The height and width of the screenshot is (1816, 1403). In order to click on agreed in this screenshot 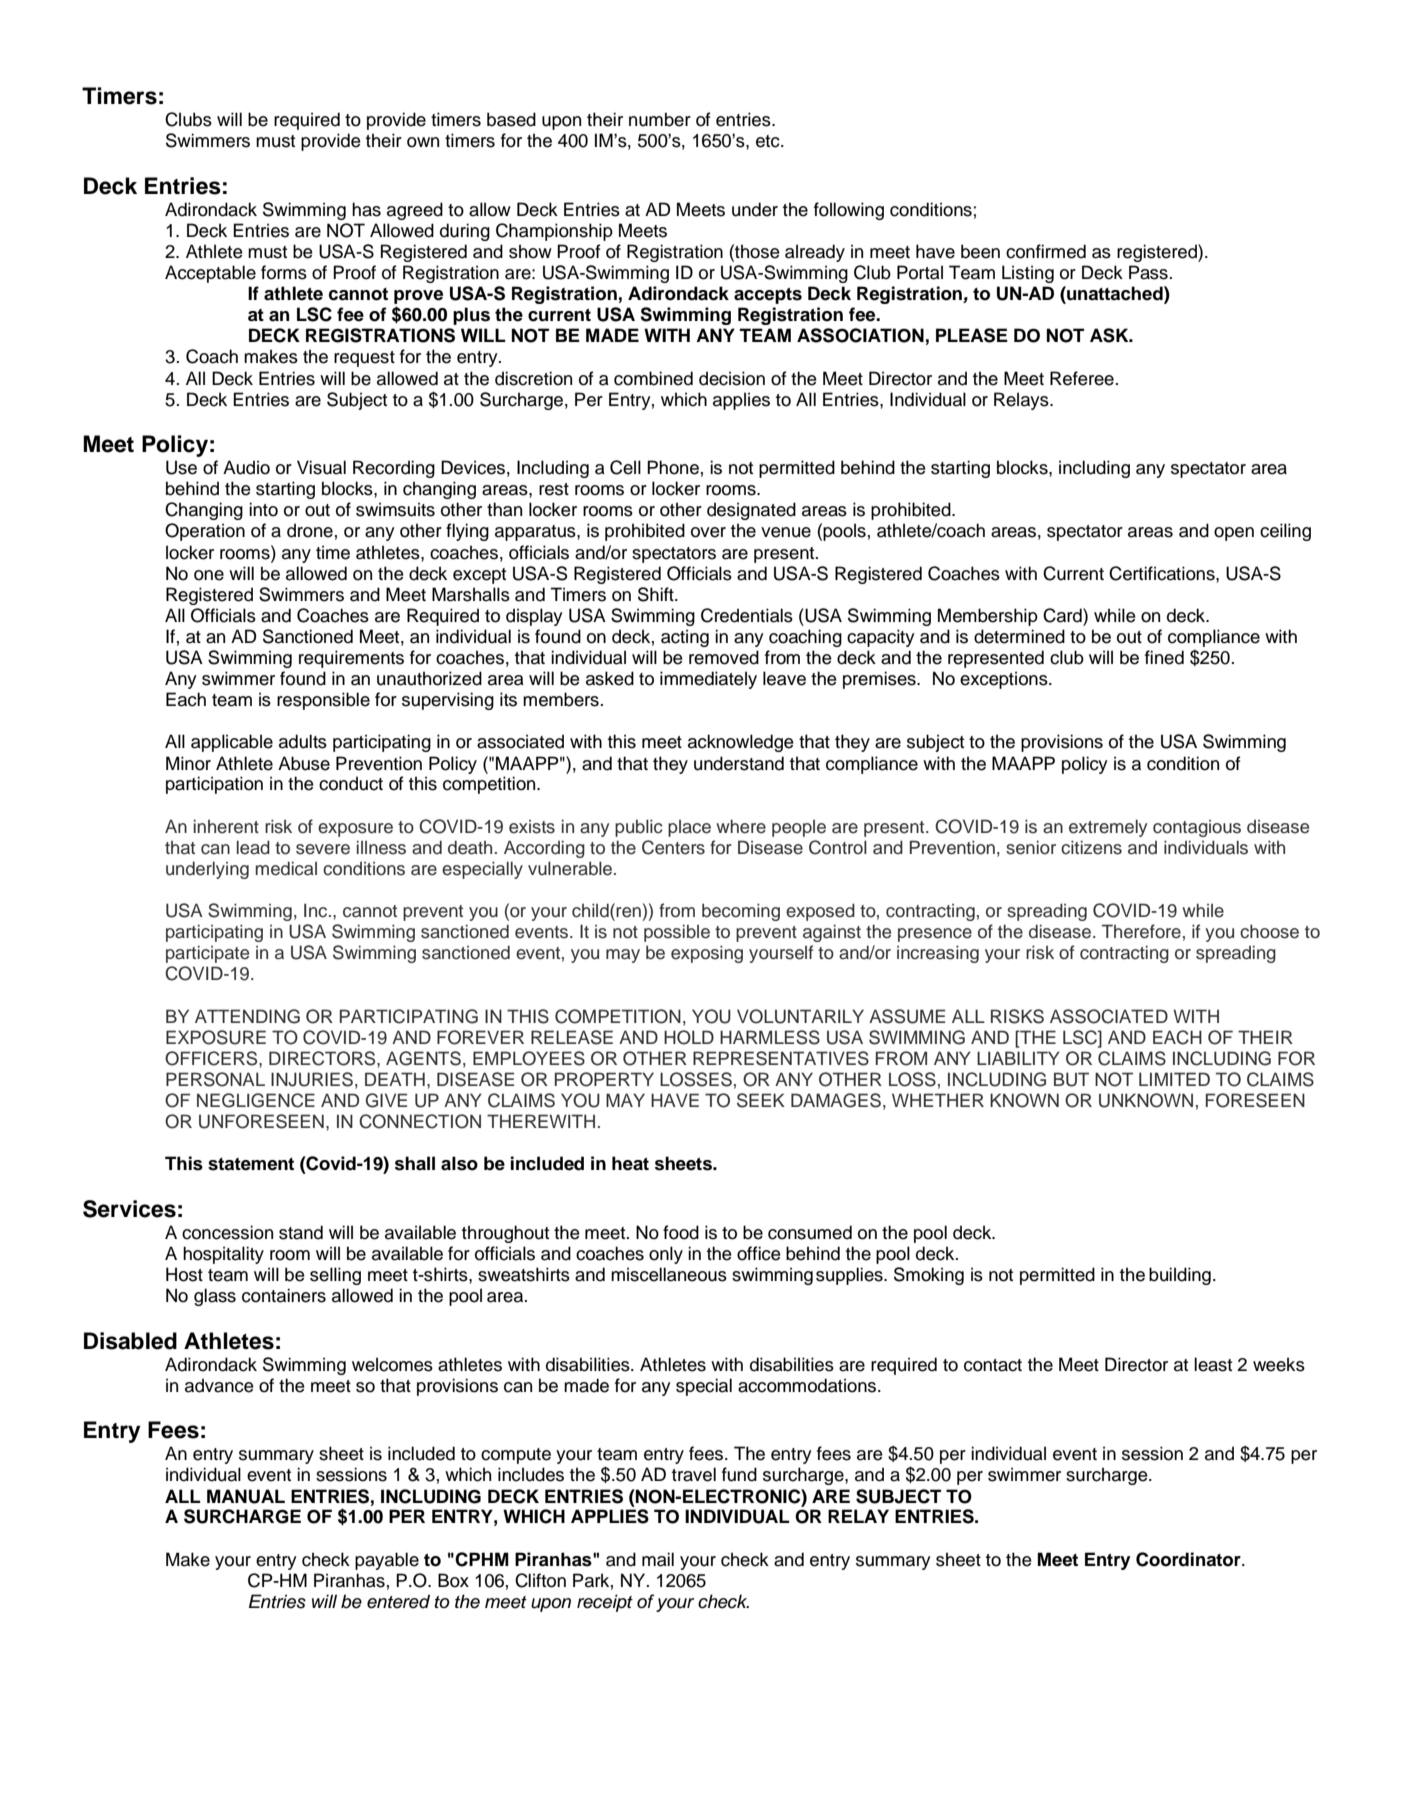, I will do `click(415, 211)`.
